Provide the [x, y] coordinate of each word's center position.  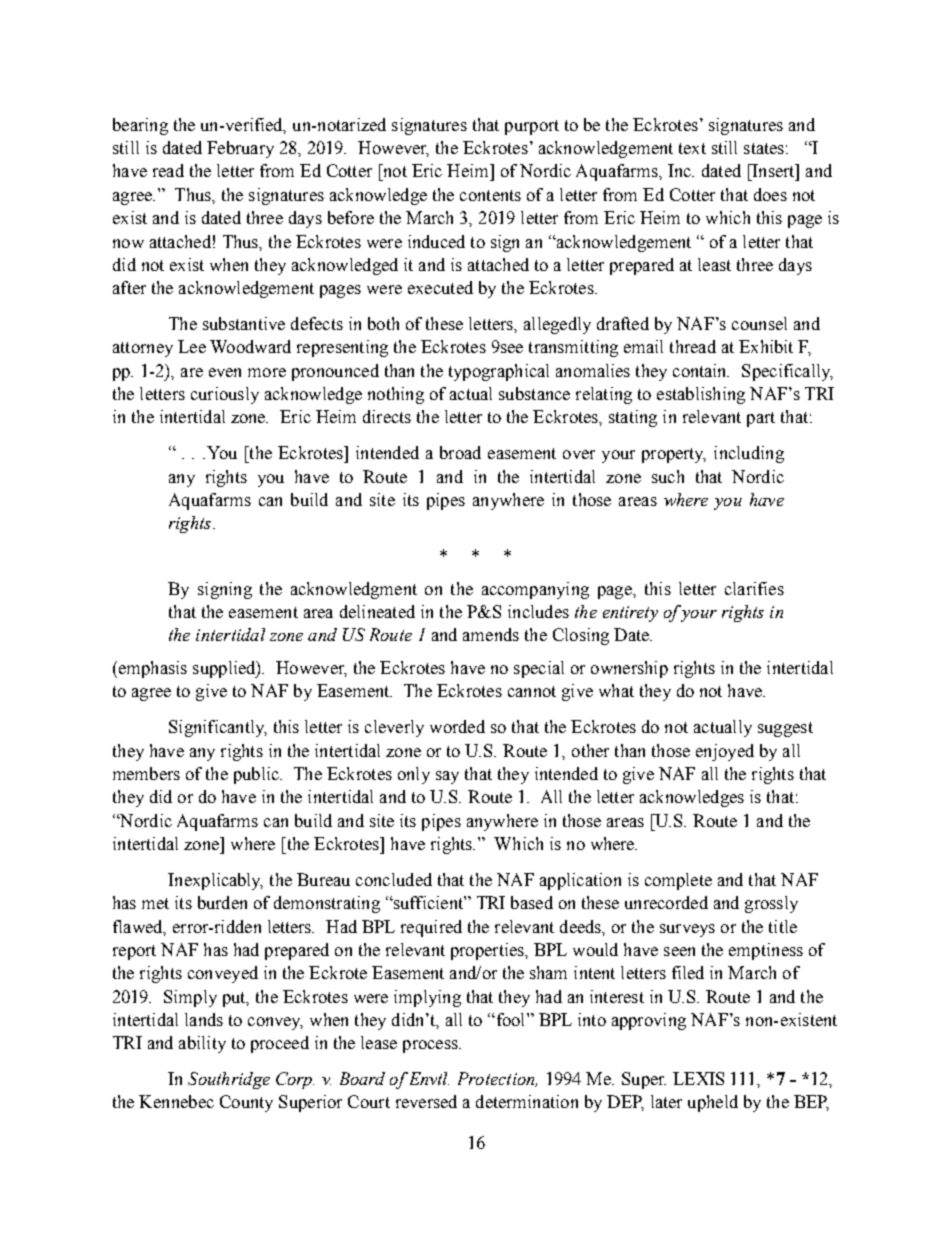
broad [460, 452]
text [692, 148]
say [447, 777]
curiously [225, 395]
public [257, 775]
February [240, 149]
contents [490, 195]
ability [202, 1044]
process [431, 1046]
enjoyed [725, 752]
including [749, 454]
